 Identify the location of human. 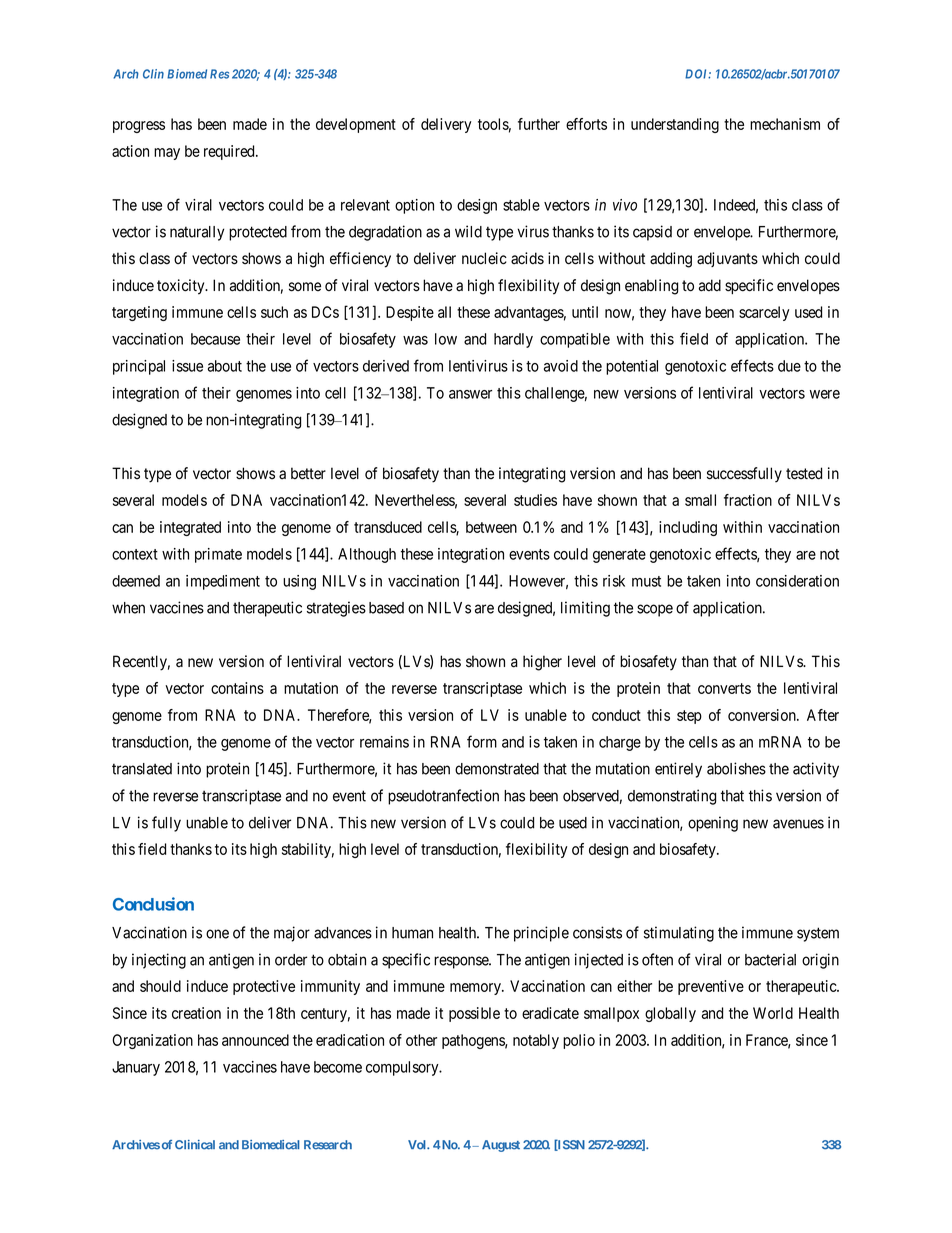
(412, 933).
